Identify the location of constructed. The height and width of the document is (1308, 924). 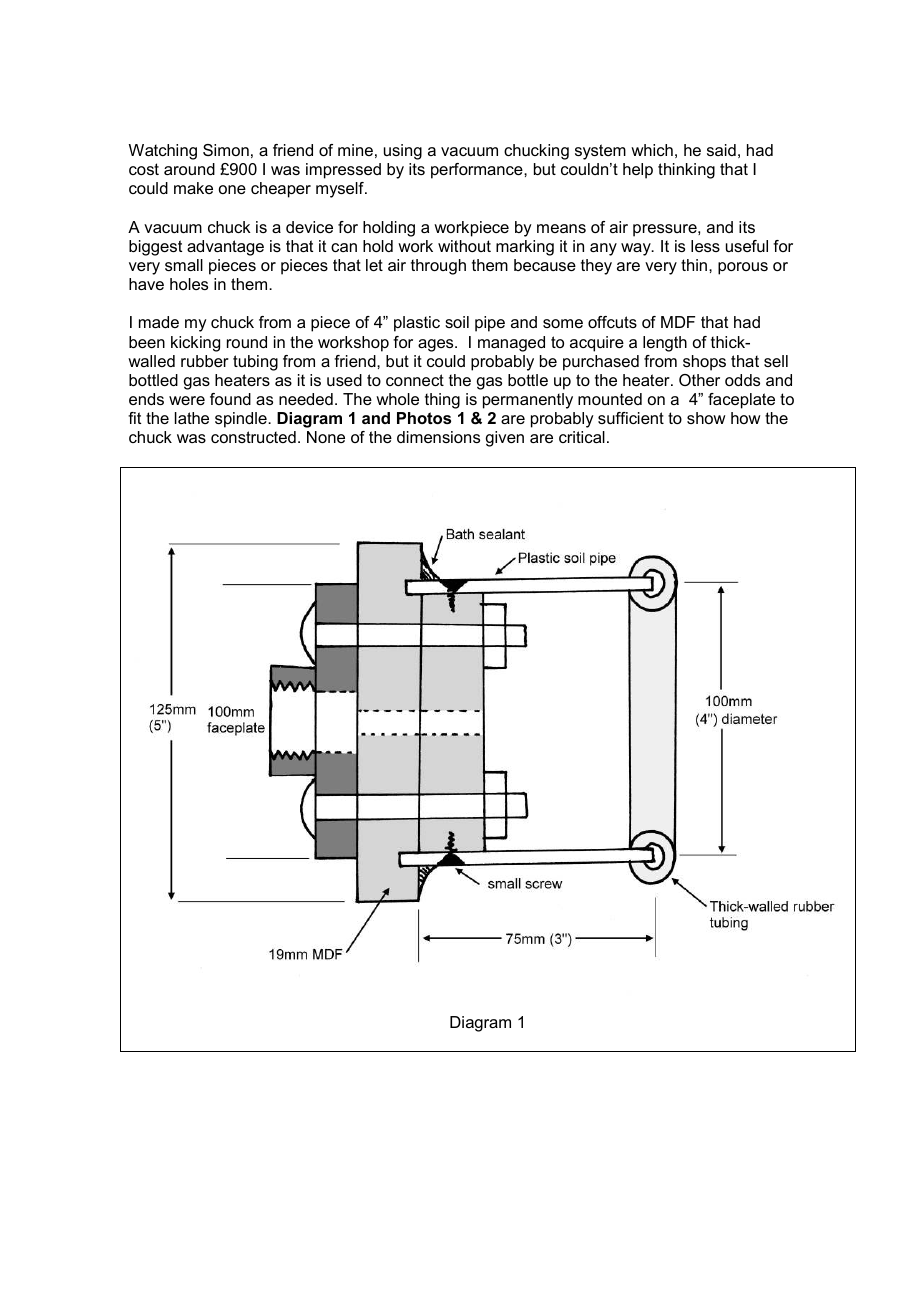
(253, 437).
